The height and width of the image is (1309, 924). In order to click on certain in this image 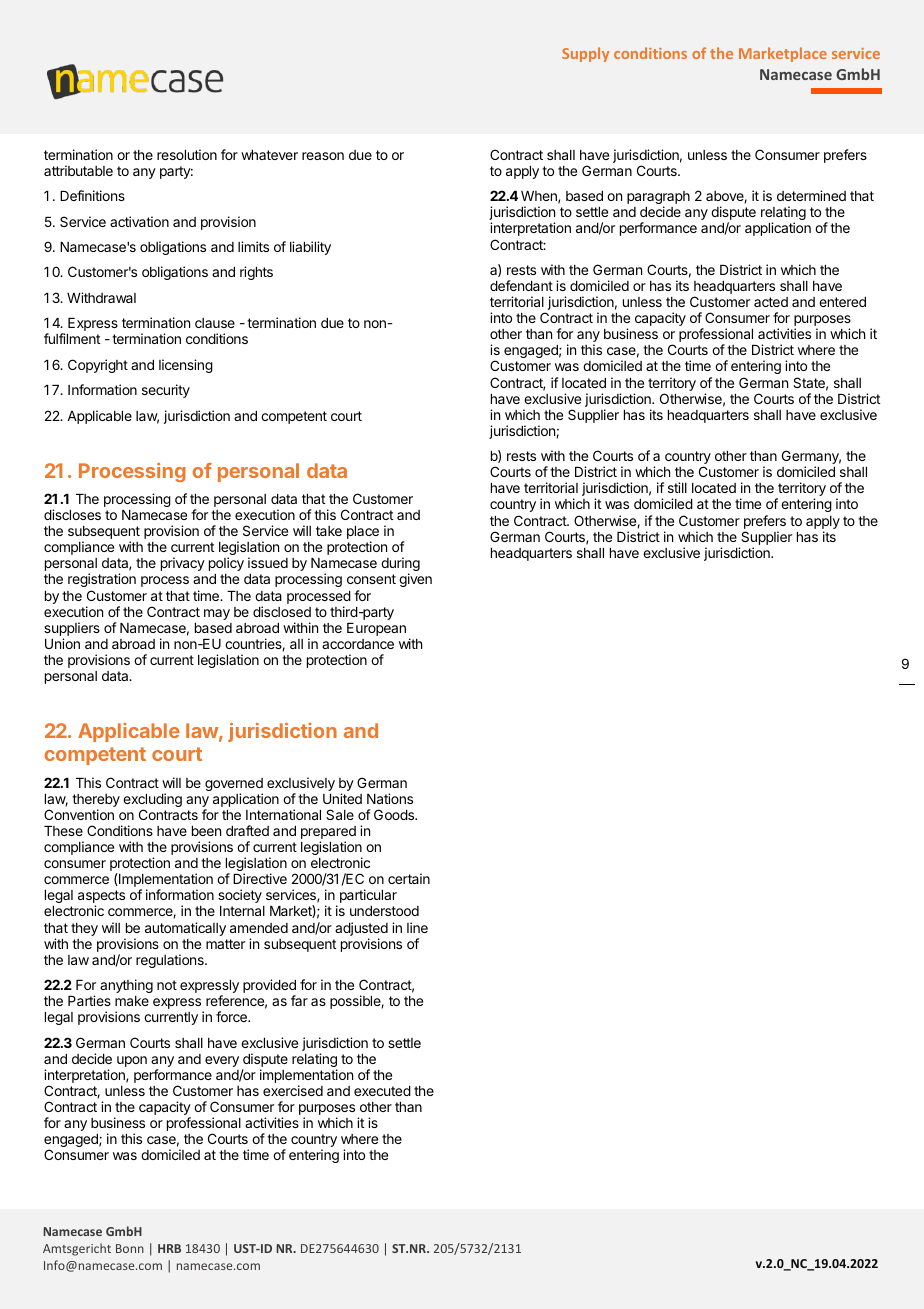, I will do `click(409, 878)`.
